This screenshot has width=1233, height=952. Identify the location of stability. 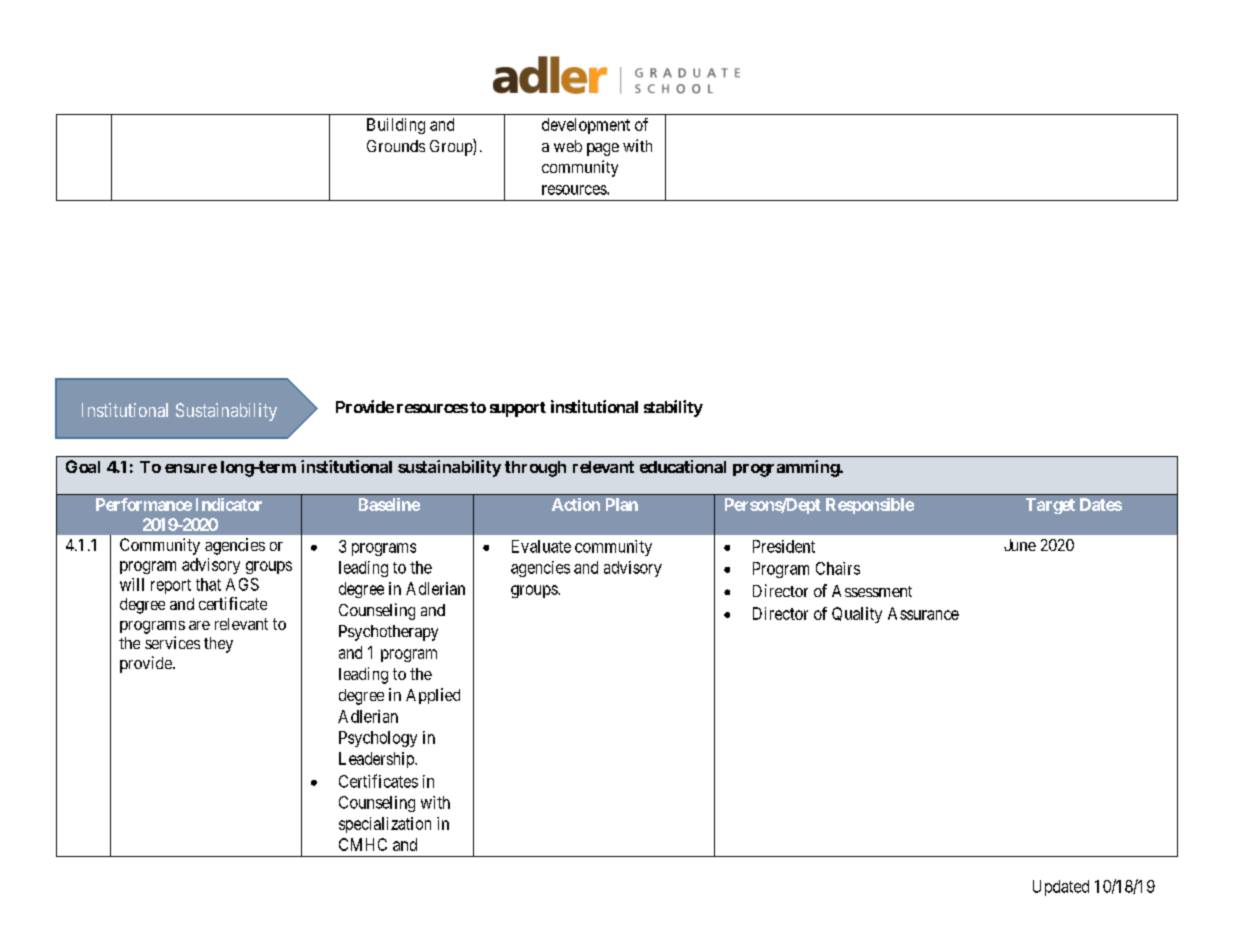
(673, 408).
